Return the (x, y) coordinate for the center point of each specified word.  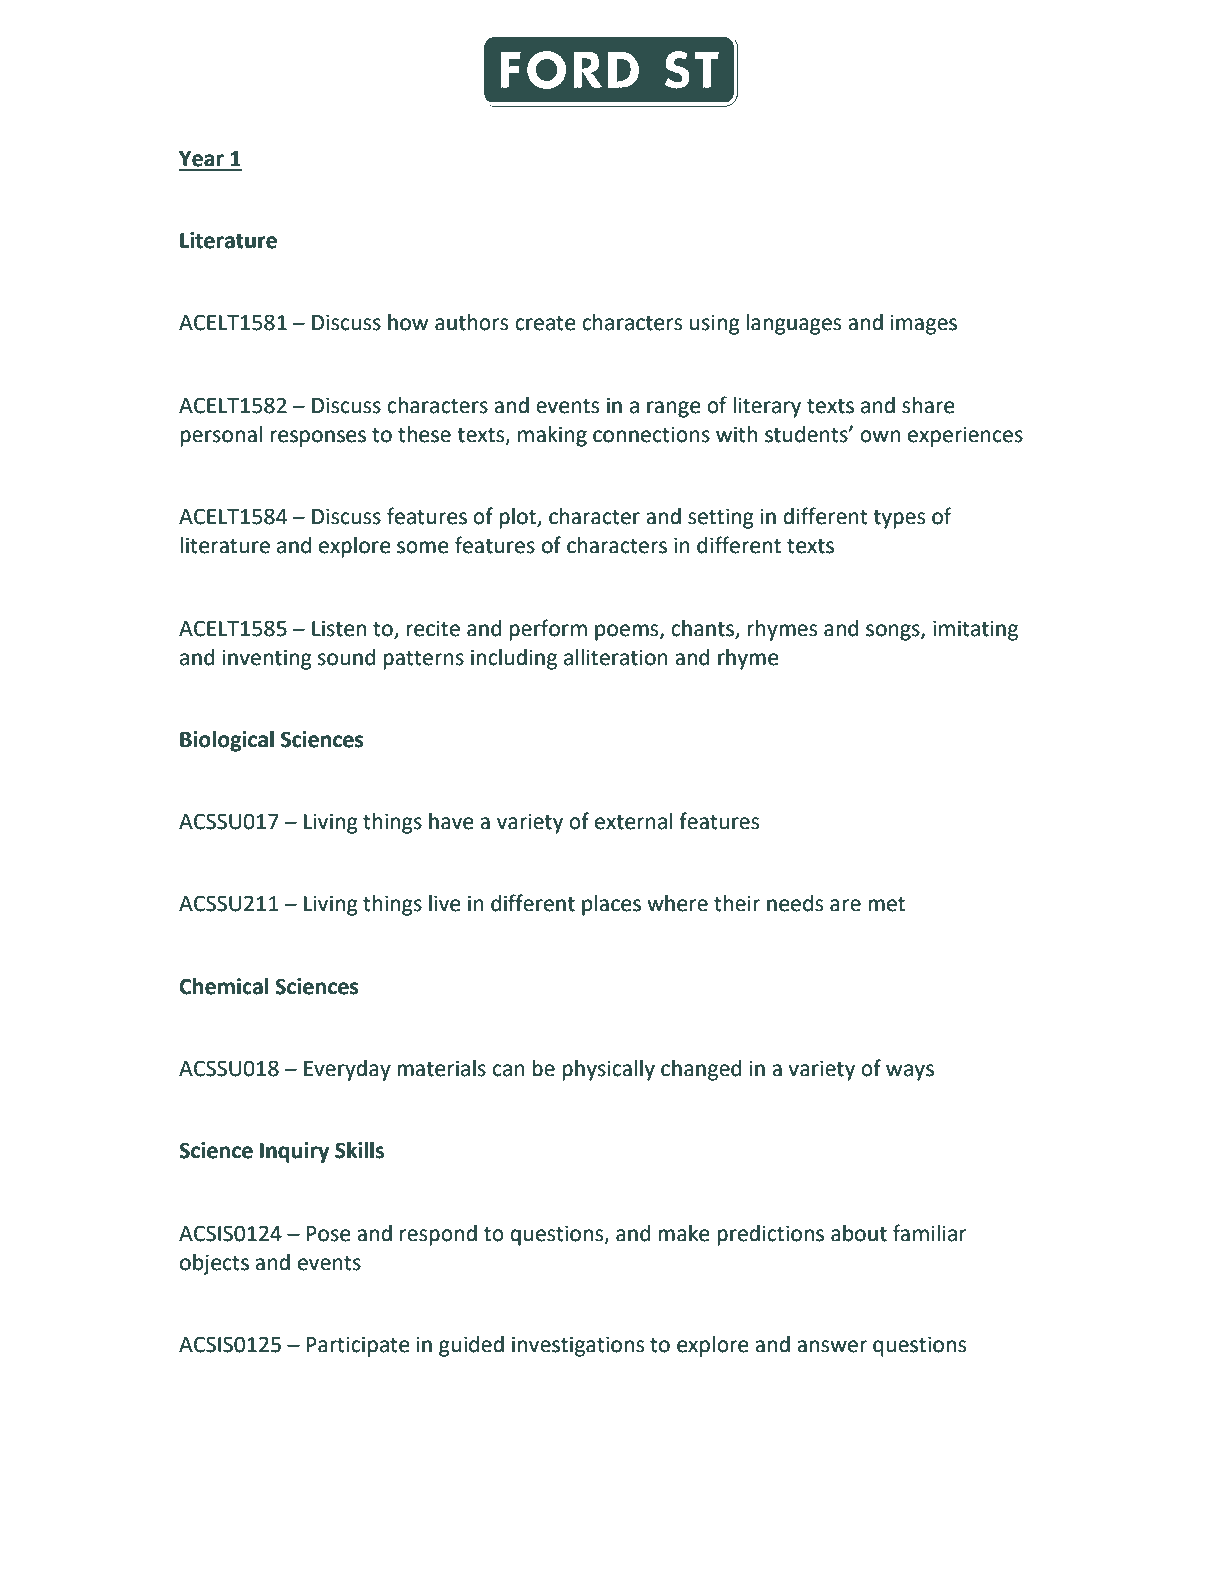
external (633, 821)
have (451, 821)
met (886, 904)
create (545, 323)
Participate (358, 1346)
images (924, 324)
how (408, 322)
